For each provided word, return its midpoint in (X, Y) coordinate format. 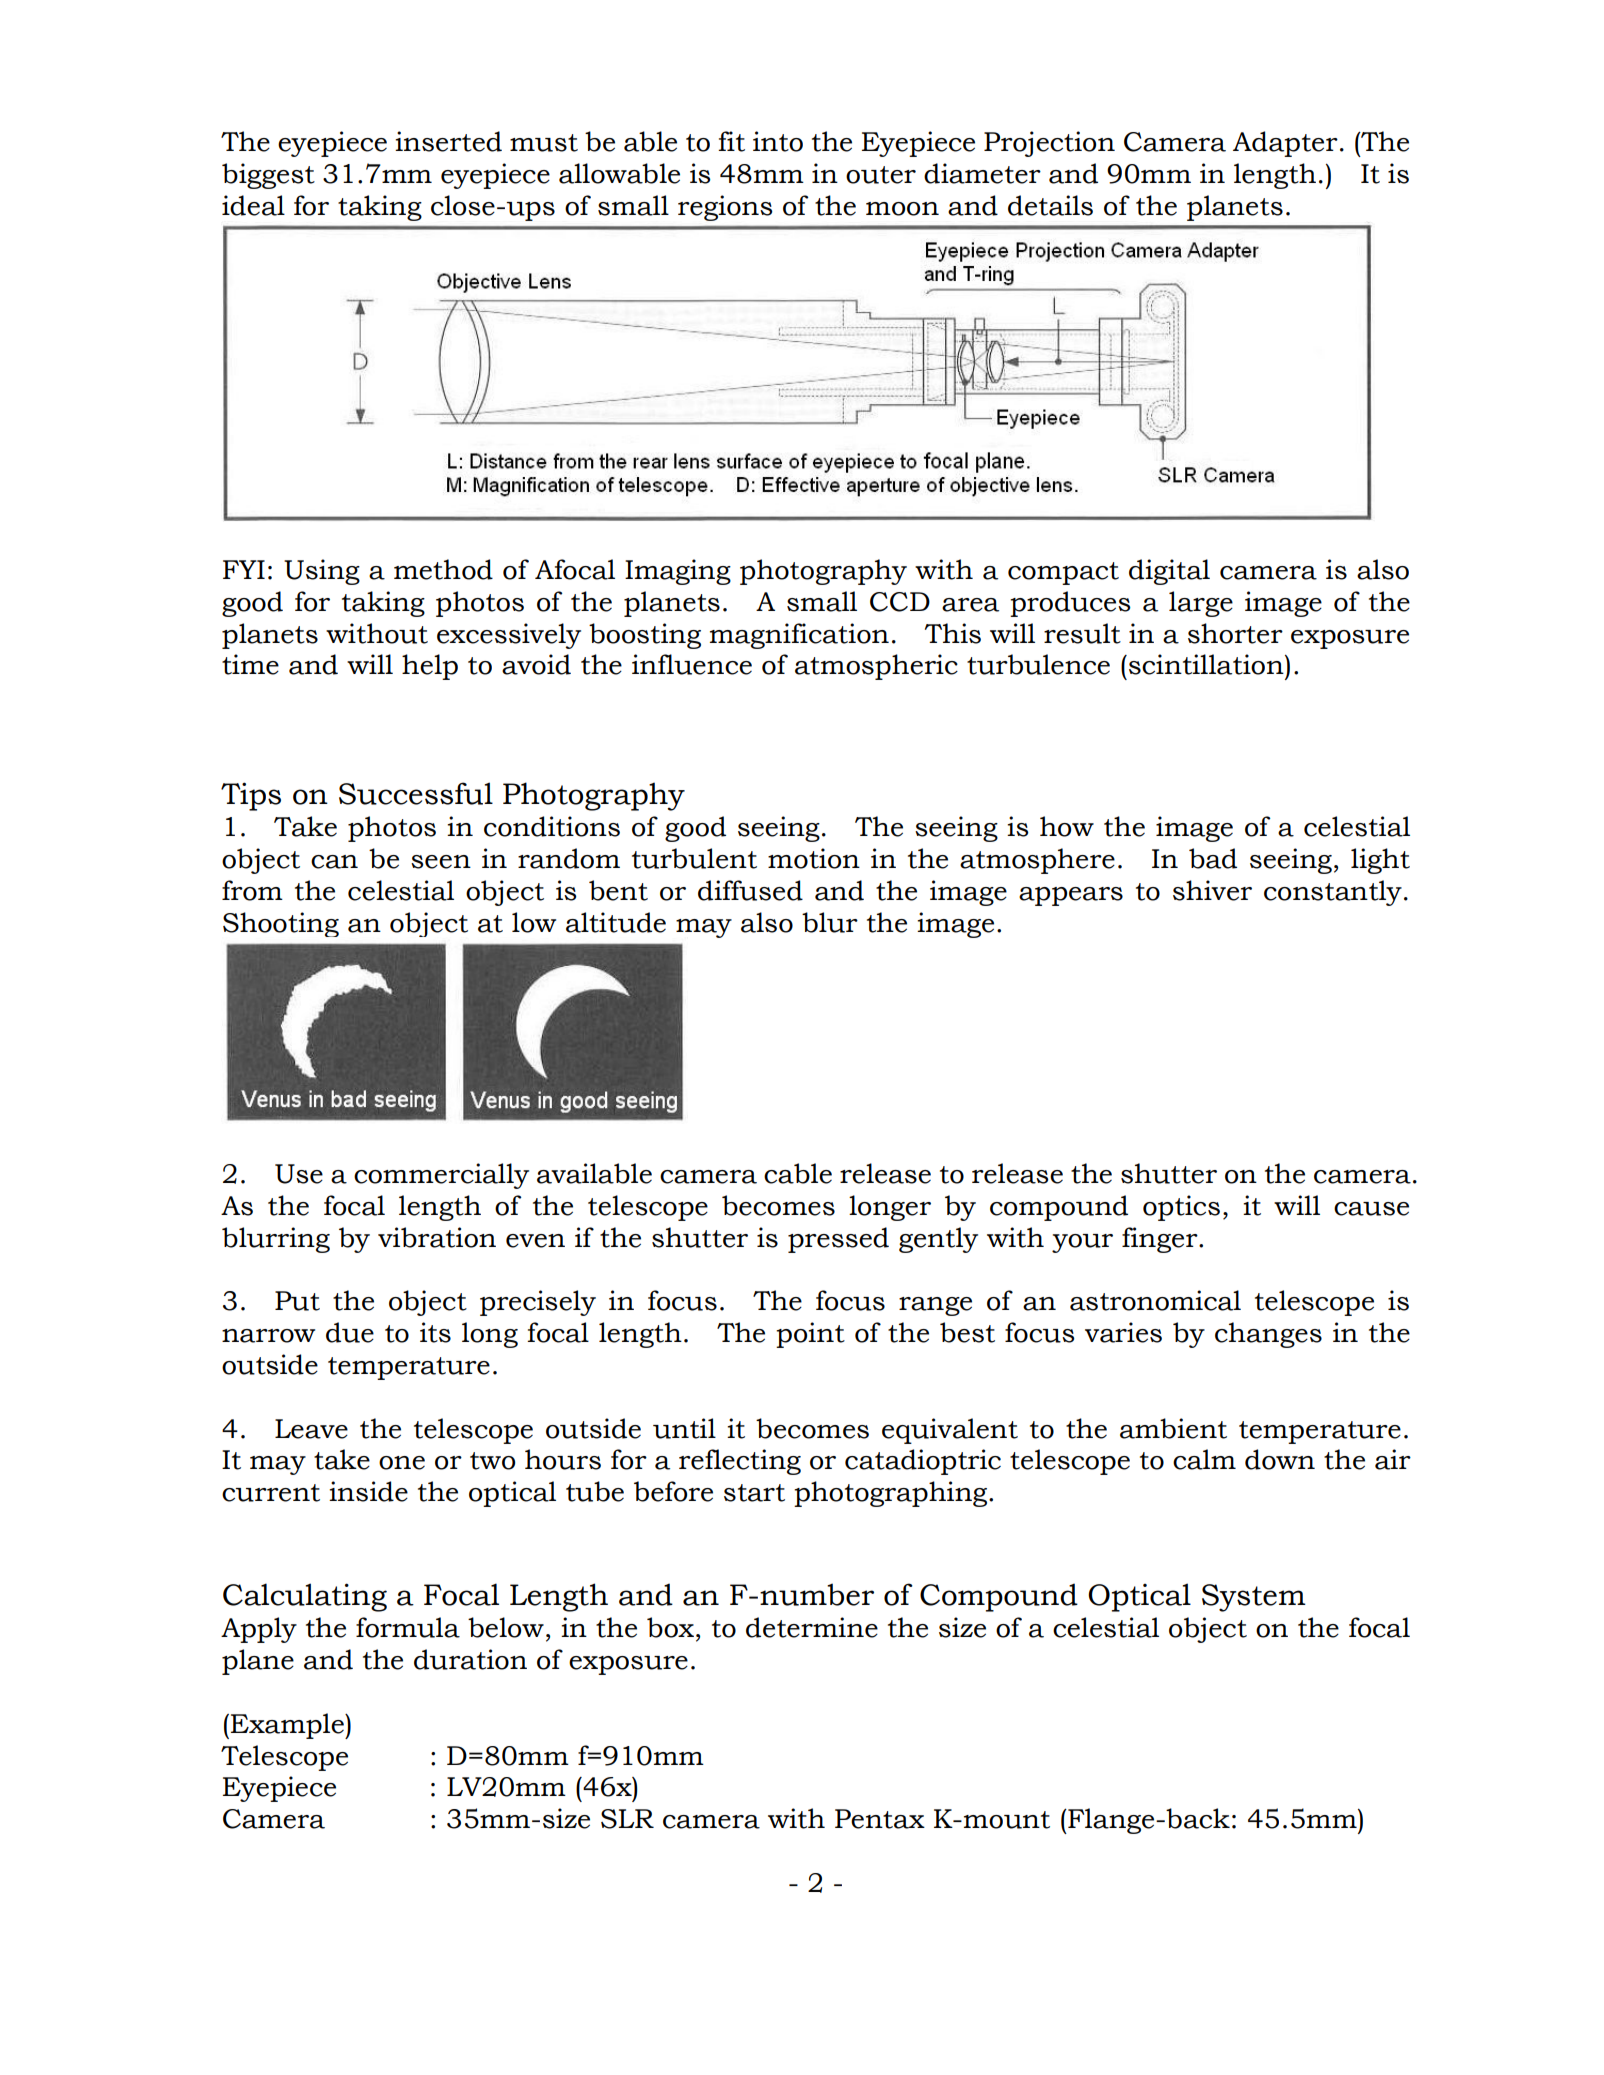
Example (288, 1726)
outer (881, 175)
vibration (437, 1237)
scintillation (1207, 664)
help (430, 667)
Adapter (1285, 144)
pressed (838, 1240)
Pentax (880, 1819)
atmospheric (876, 667)
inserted (448, 141)
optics (1181, 1208)
